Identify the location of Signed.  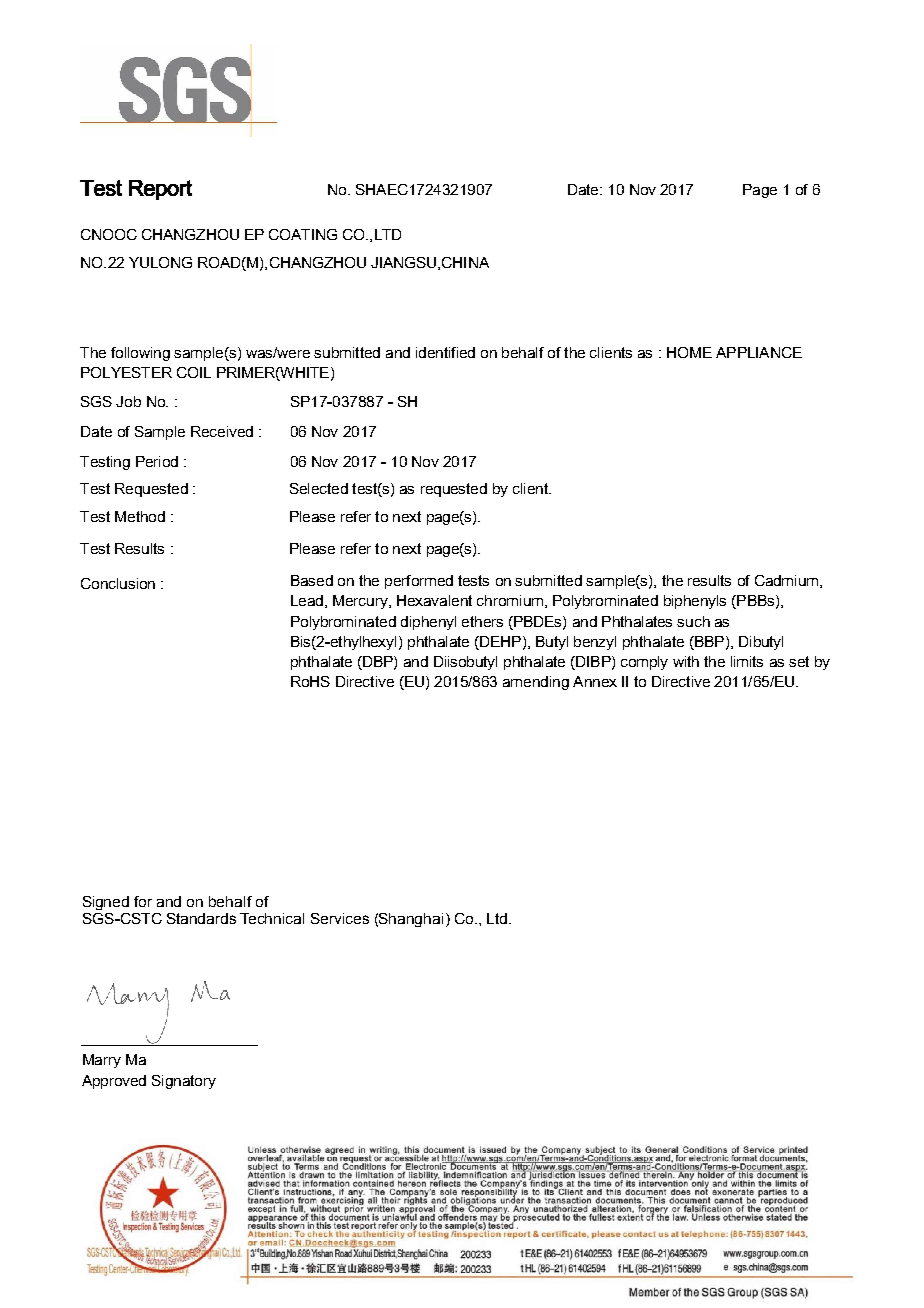
(106, 903).
